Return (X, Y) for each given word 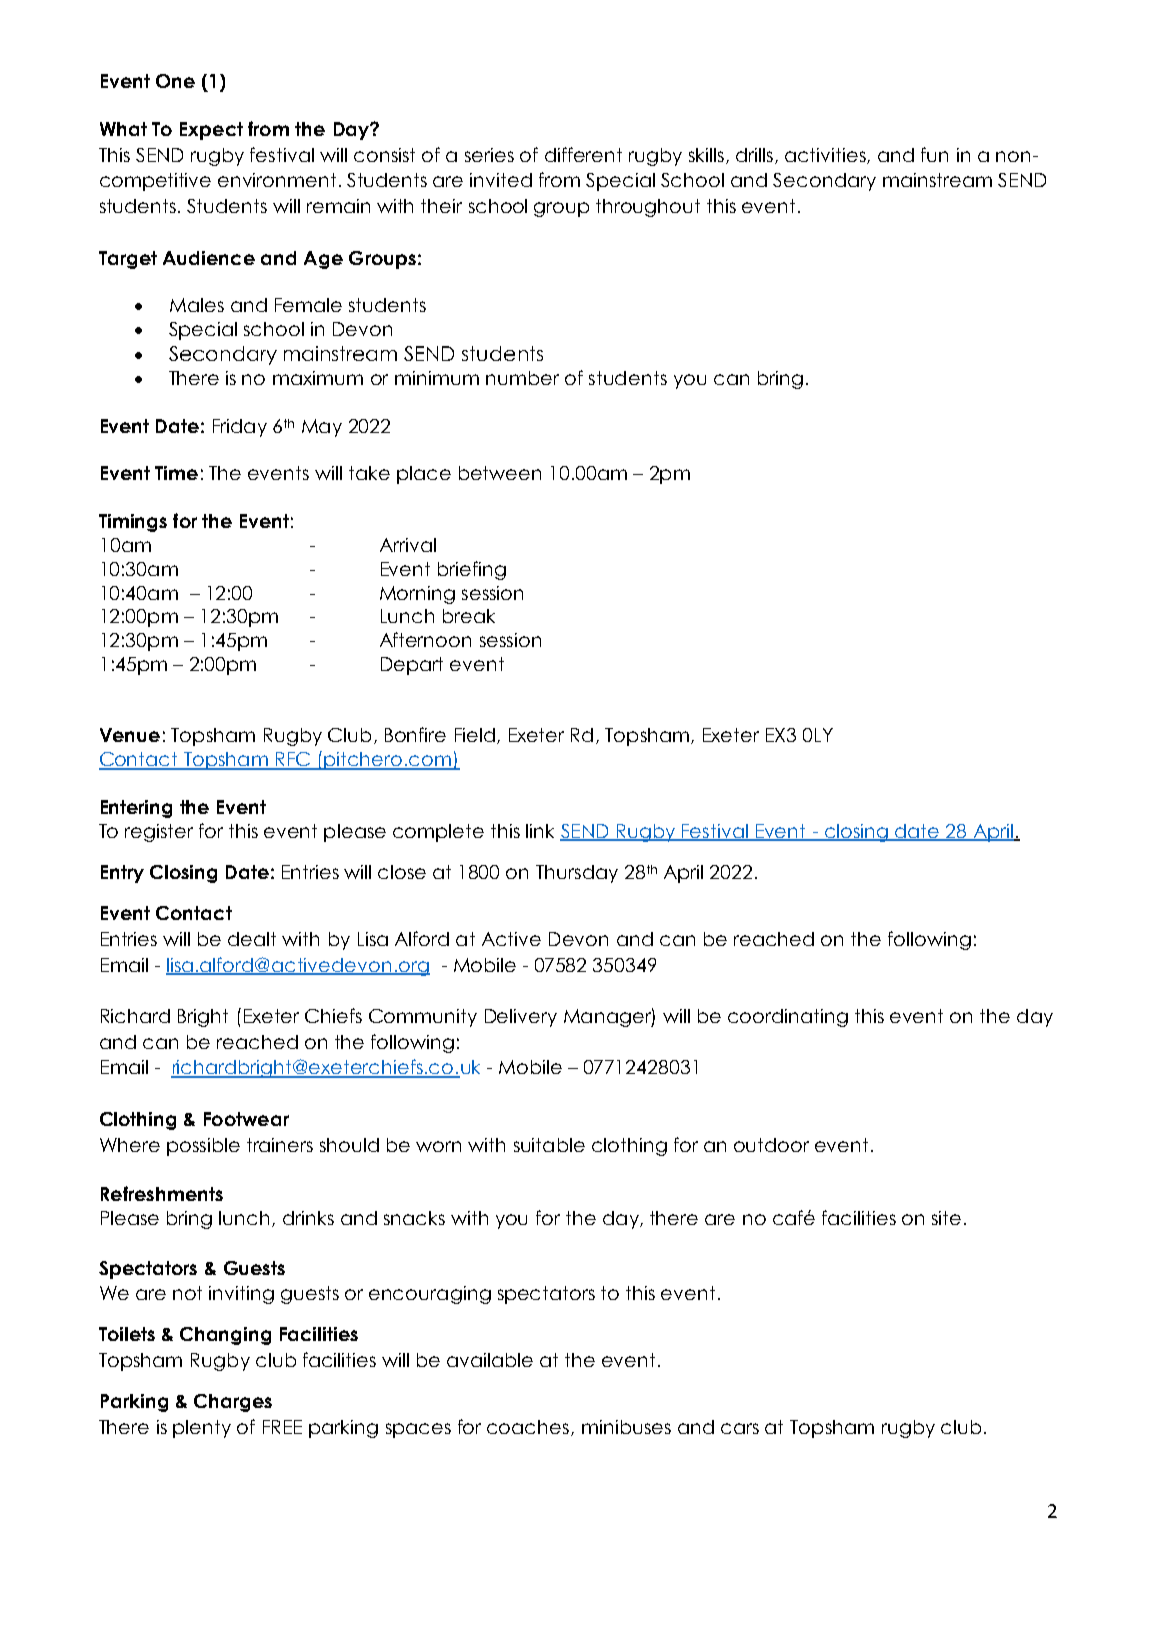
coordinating (788, 1018)
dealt (252, 939)
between (500, 473)
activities (826, 156)
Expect (211, 131)
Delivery (521, 1018)
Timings (133, 523)
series (489, 155)
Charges (233, 1403)
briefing (472, 570)
